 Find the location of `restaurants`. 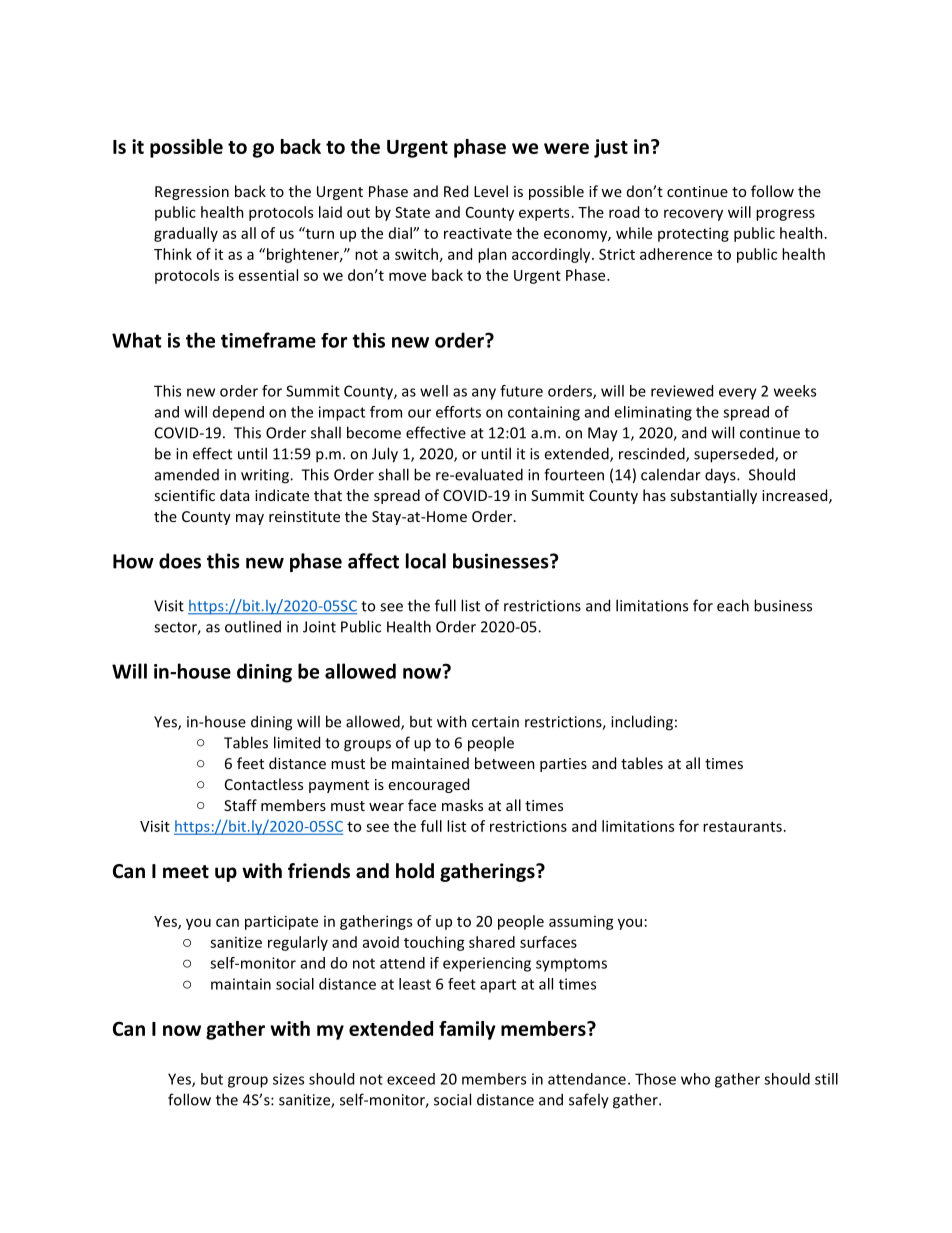

restaurants is located at coordinates (742, 827).
